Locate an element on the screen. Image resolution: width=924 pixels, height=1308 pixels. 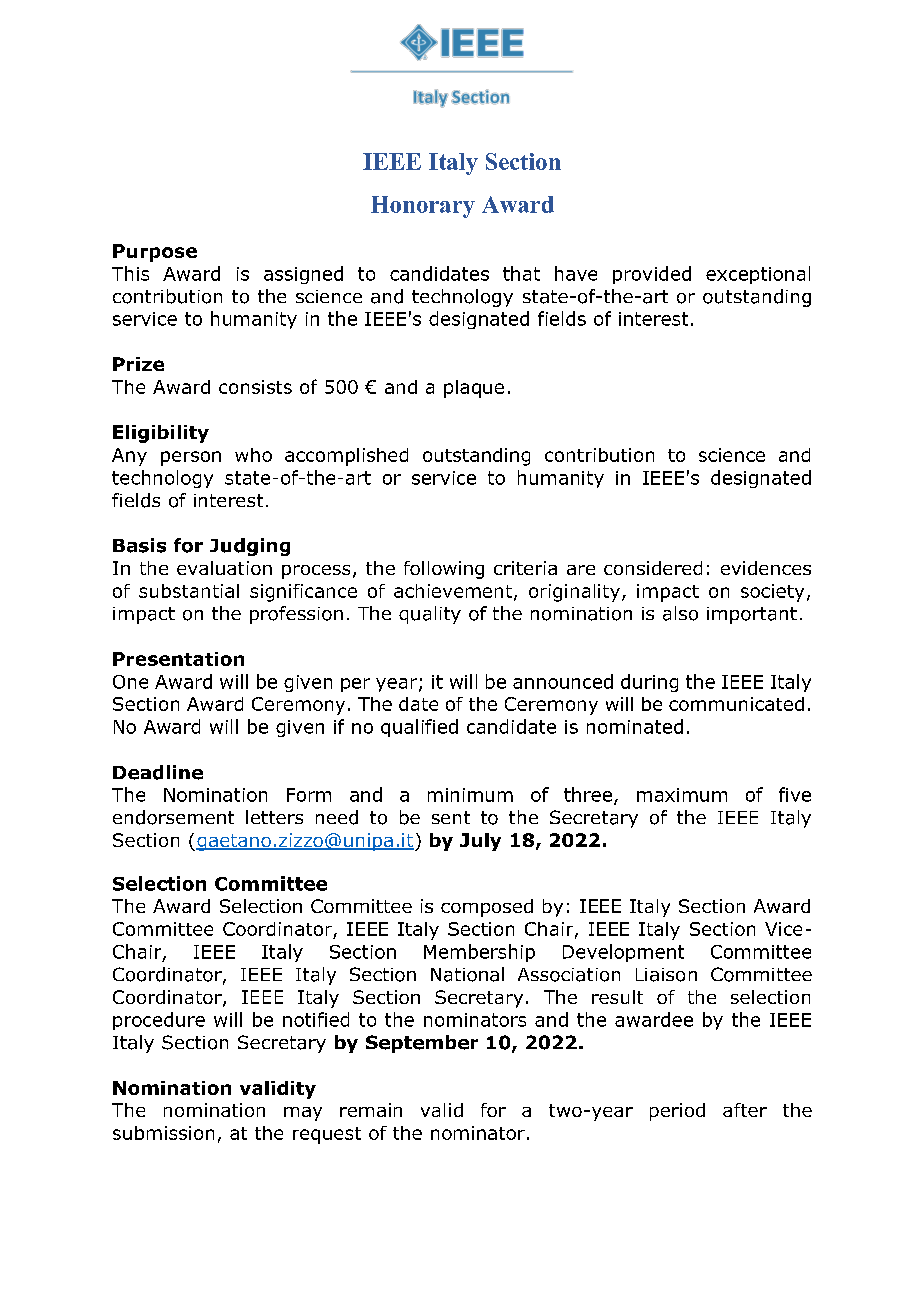
submission is located at coordinates (163, 1133).
